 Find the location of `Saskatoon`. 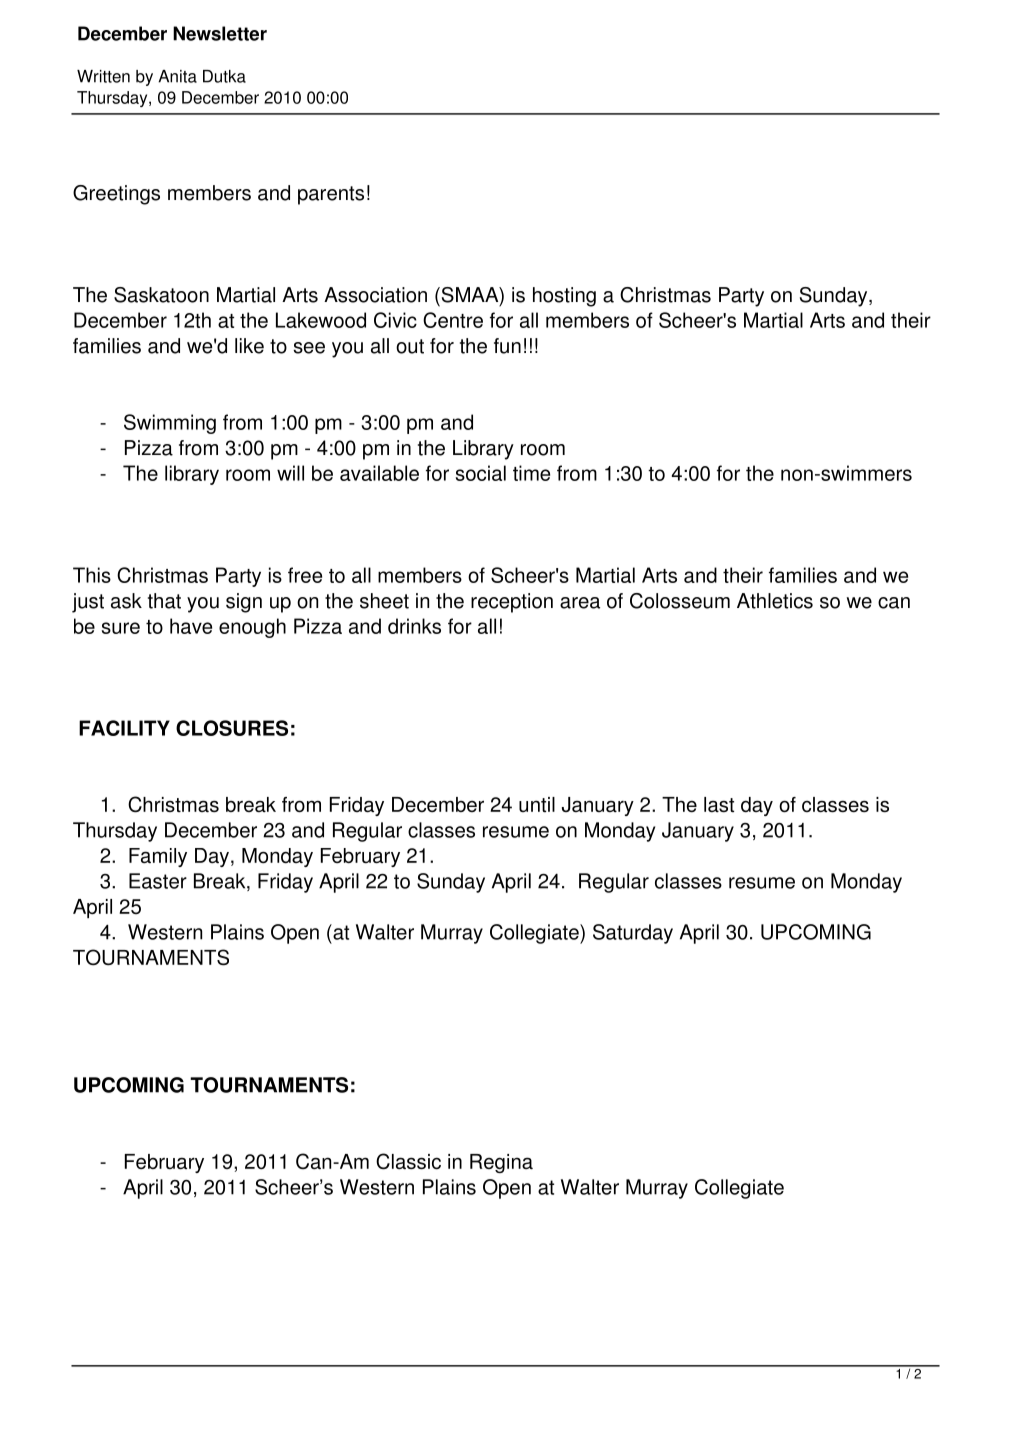

Saskatoon is located at coordinates (161, 295).
